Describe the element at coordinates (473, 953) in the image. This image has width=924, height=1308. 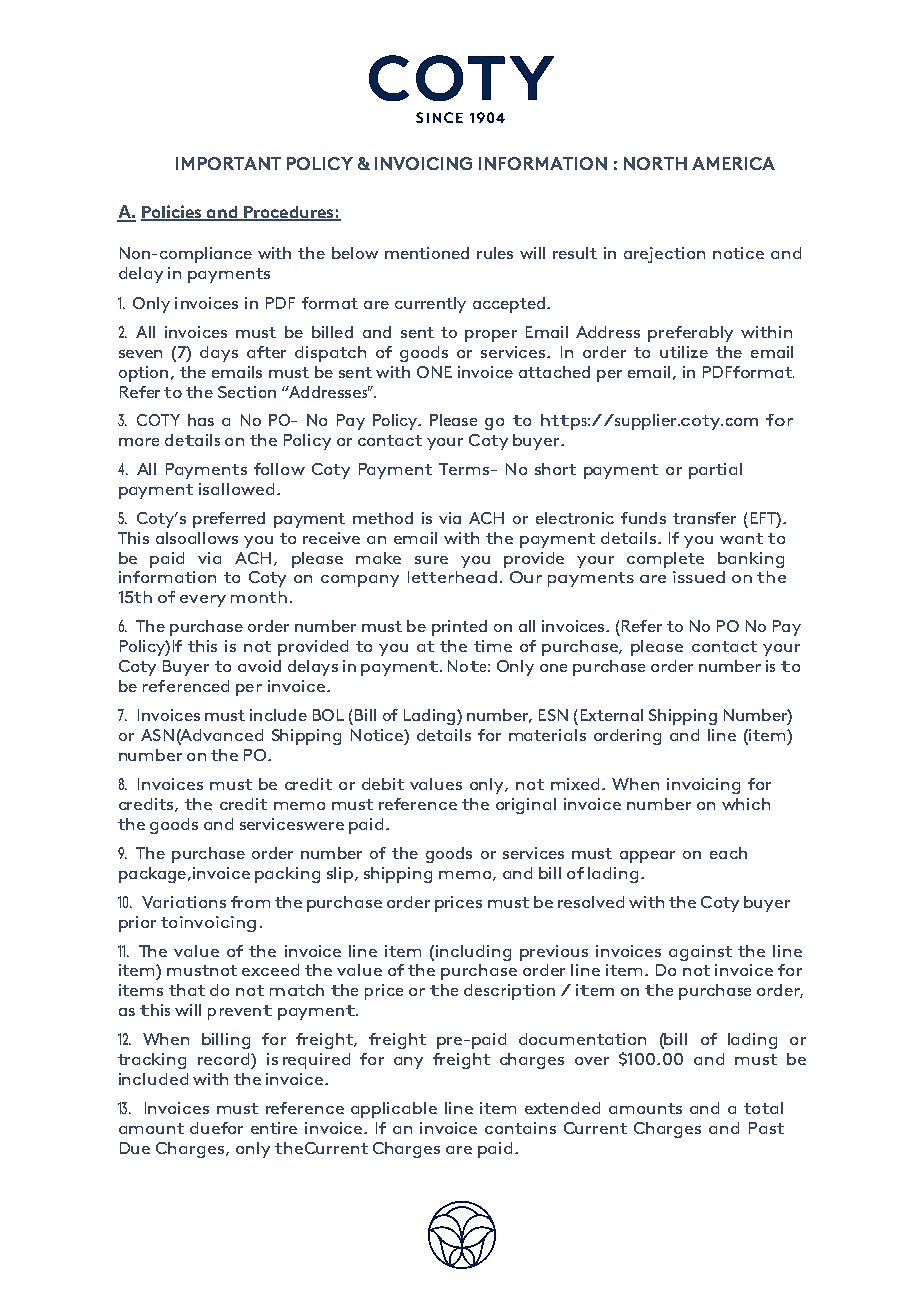
I see `including` at that location.
